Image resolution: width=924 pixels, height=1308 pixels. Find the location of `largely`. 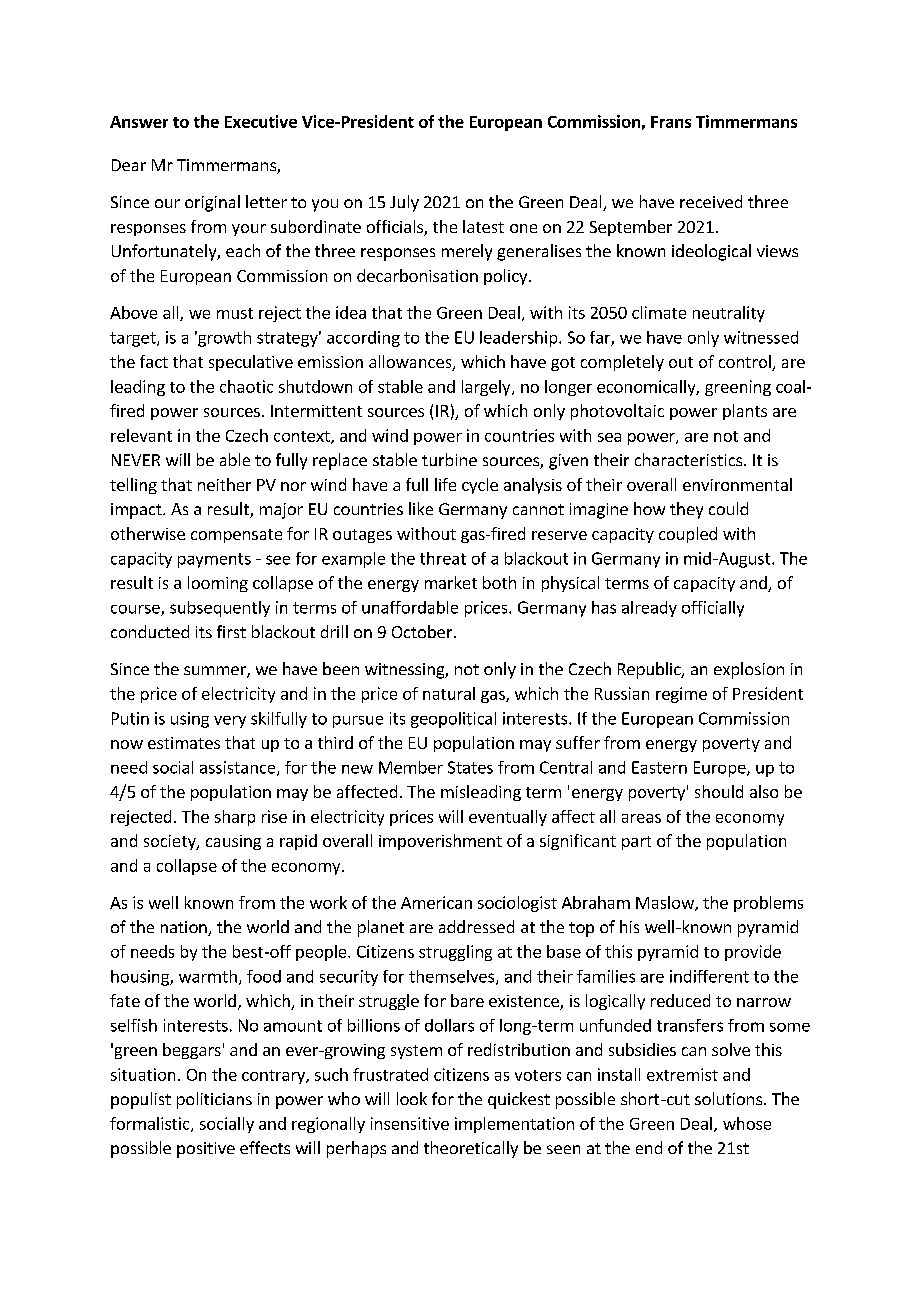

largely is located at coordinates (487, 388).
